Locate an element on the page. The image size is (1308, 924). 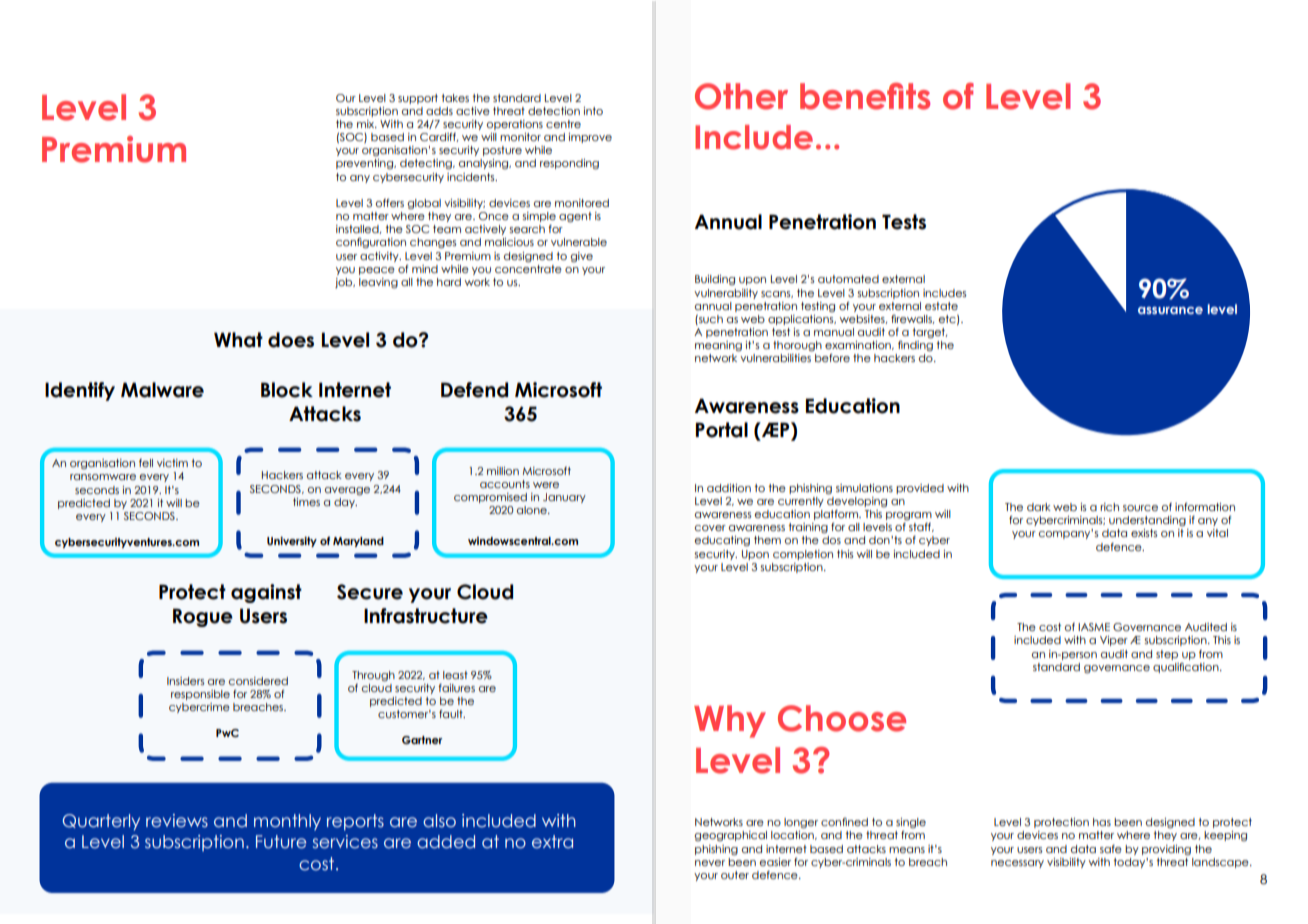
never is located at coordinates (710, 863).
